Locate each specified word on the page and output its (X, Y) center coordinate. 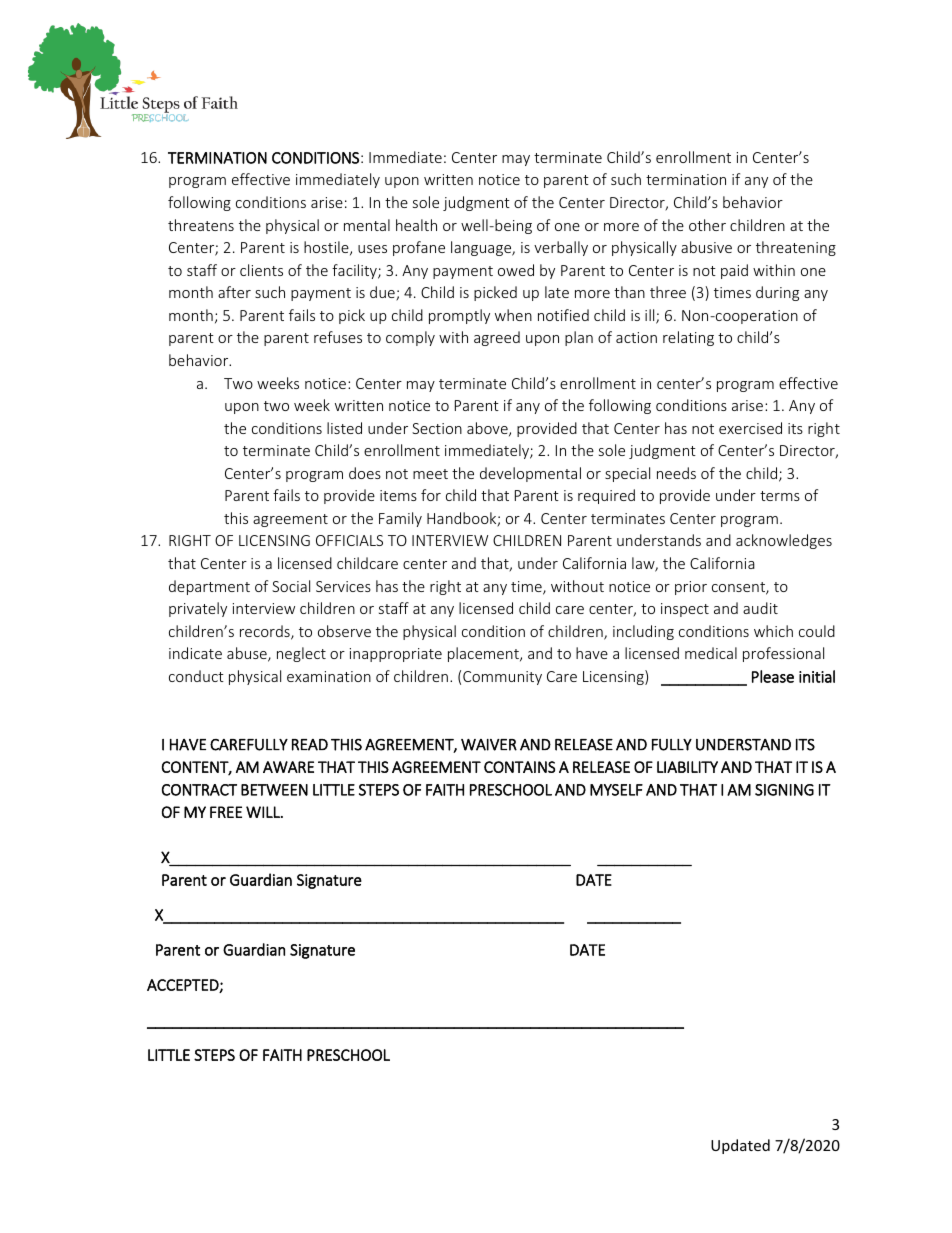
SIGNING (784, 790)
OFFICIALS (349, 540)
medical (711, 653)
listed (344, 428)
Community (502, 678)
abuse (248, 654)
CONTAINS (519, 767)
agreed (497, 338)
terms (780, 496)
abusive (706, 247)
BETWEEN (274, 790)
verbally (561, 248)
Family (400, 519)
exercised (750, 428)
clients (261, 270)
